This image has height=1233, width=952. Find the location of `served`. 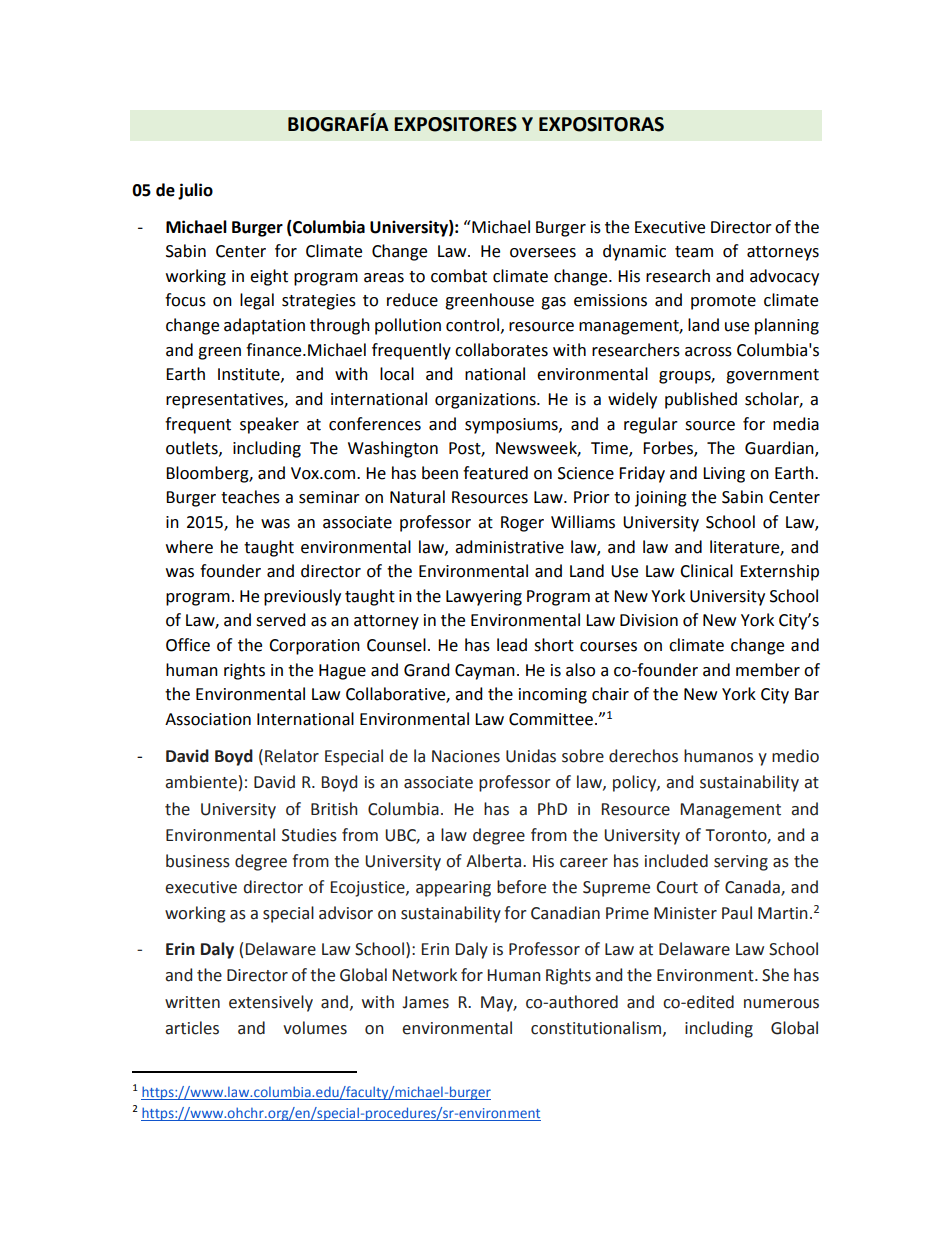

served is located at coordinates (281, 620).
